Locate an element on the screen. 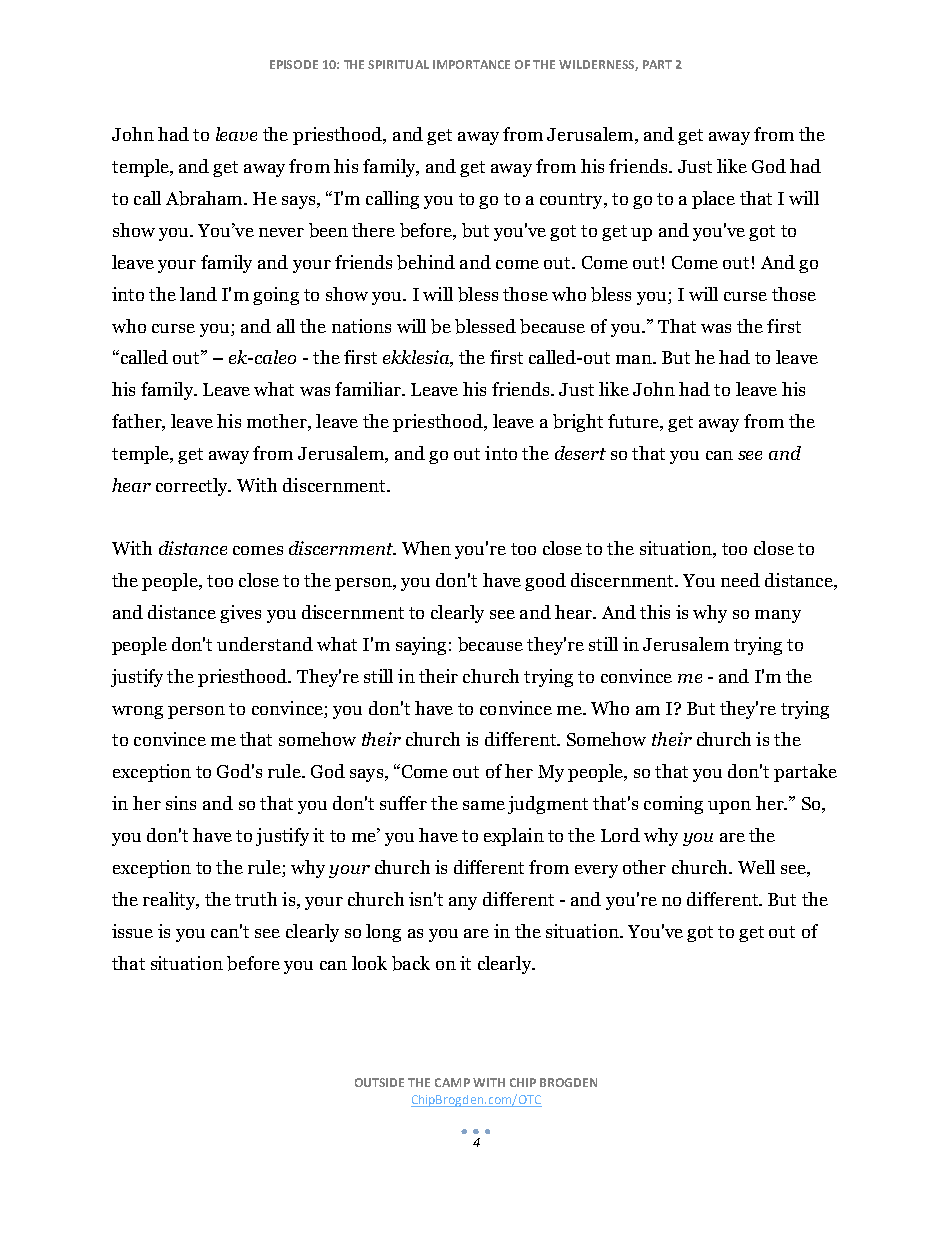 The width and height of the screenshot is (952, 1233). place is located at coordinates (713, 200).
